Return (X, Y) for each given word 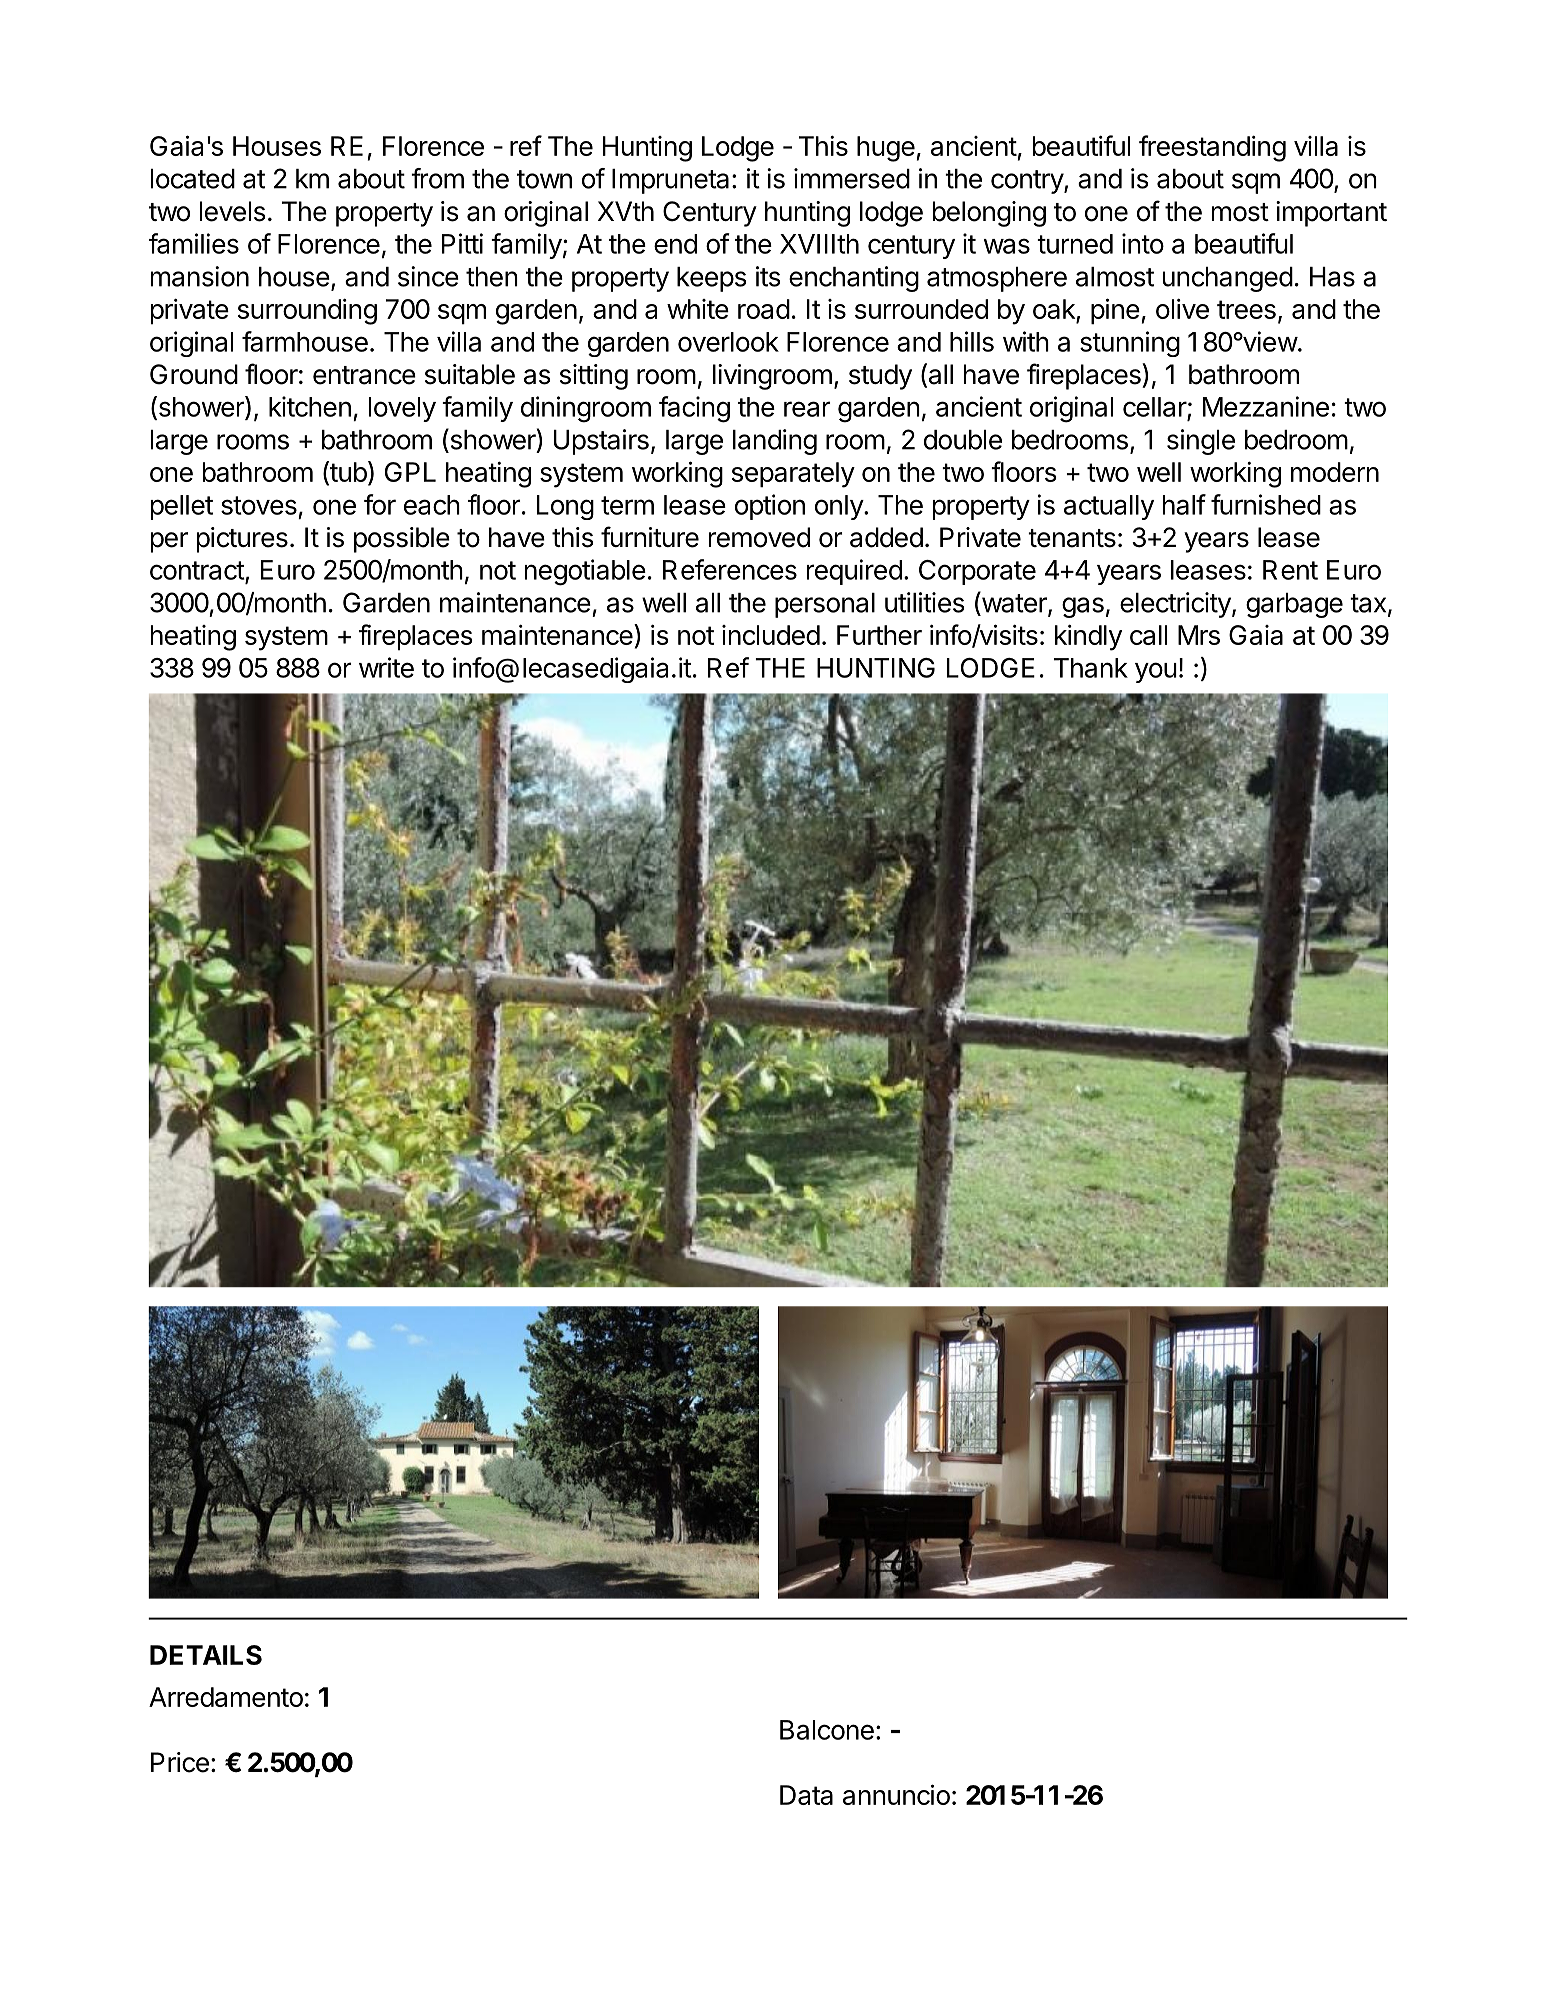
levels (233, 211)
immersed (852, 178)
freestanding (1212, 148)
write (386, 667)
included (771, 635)
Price (180, 1762)
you (1156, 672)
